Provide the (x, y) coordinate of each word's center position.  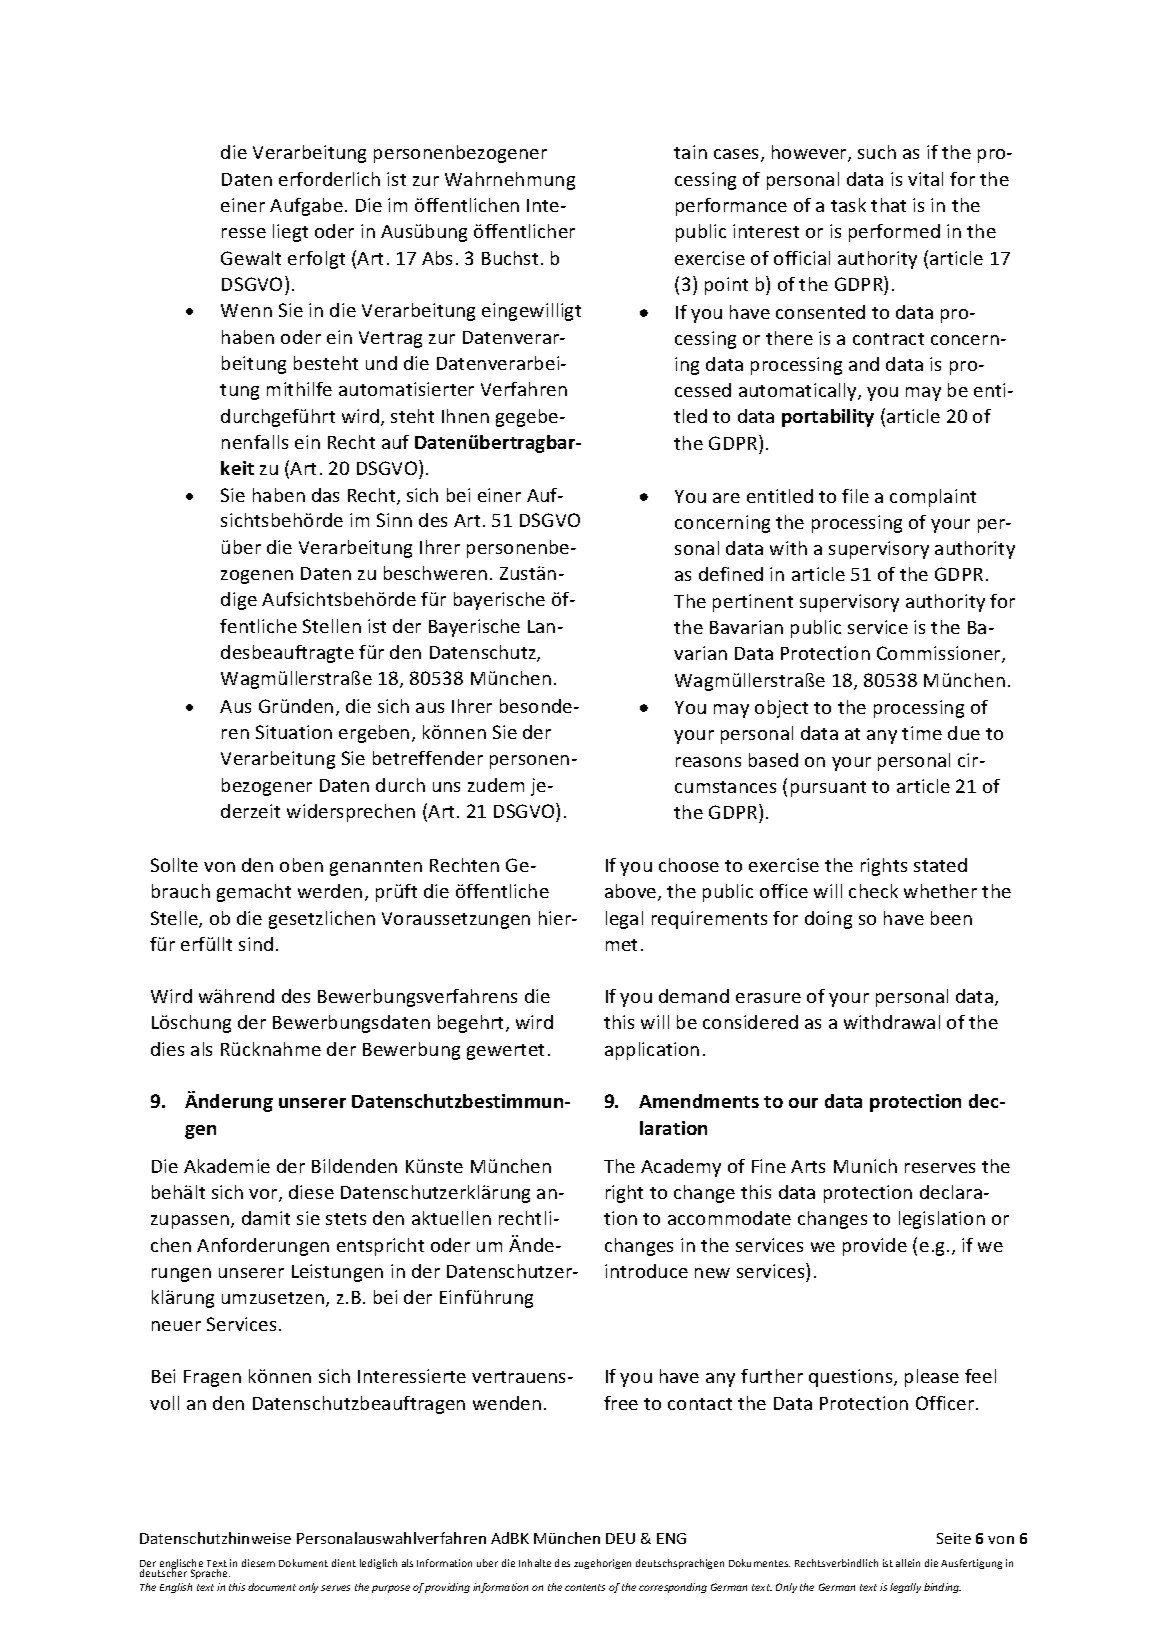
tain (690, 152)
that (888, 205)
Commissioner (940, 654)
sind (256, 944)
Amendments (699, 1101)
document (272, 1587)
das (325, 495)
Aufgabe (306, 207)
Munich (865, 1166)
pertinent (753, 603)
